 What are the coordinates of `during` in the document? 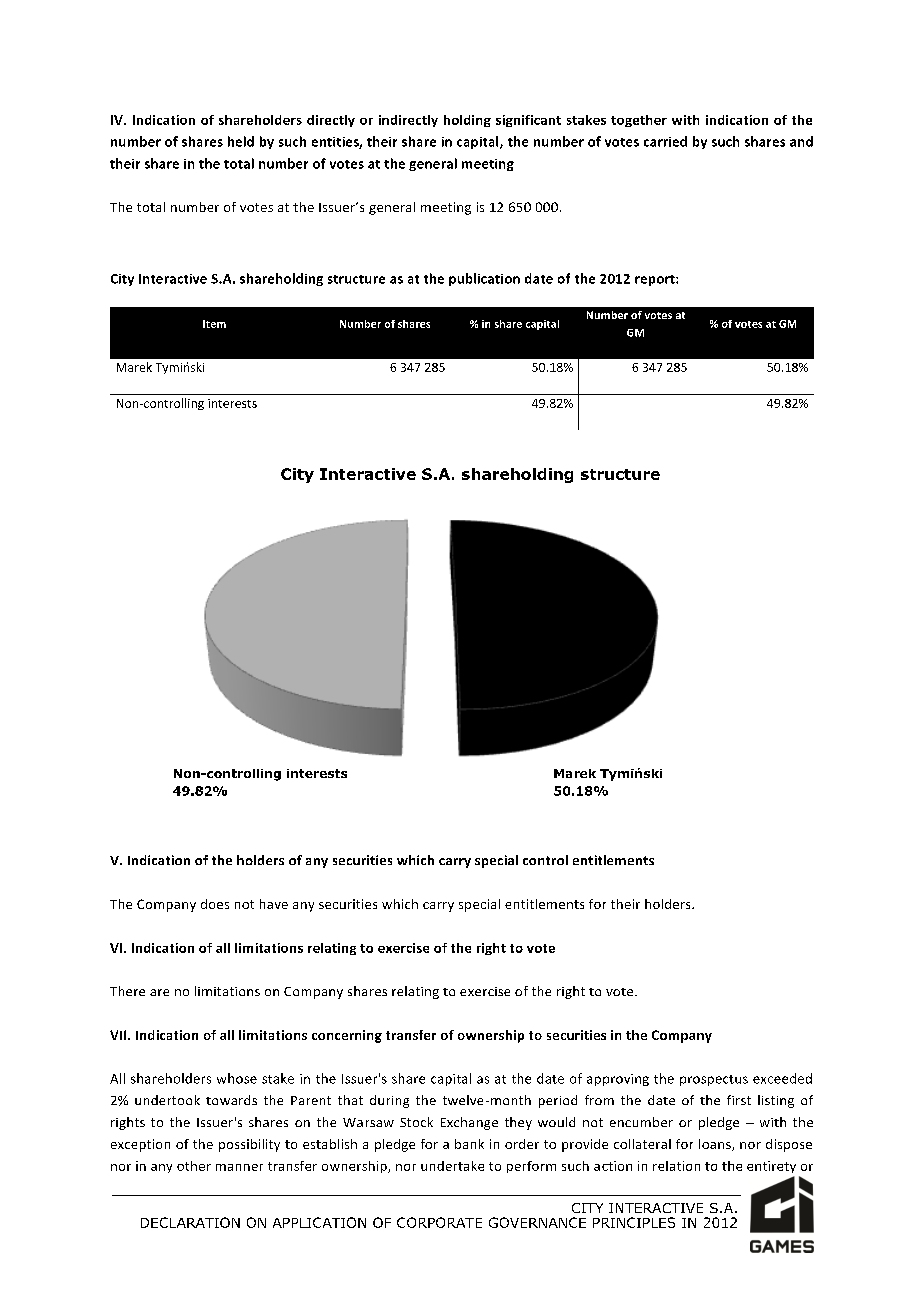 It's located at (389, 1101).
